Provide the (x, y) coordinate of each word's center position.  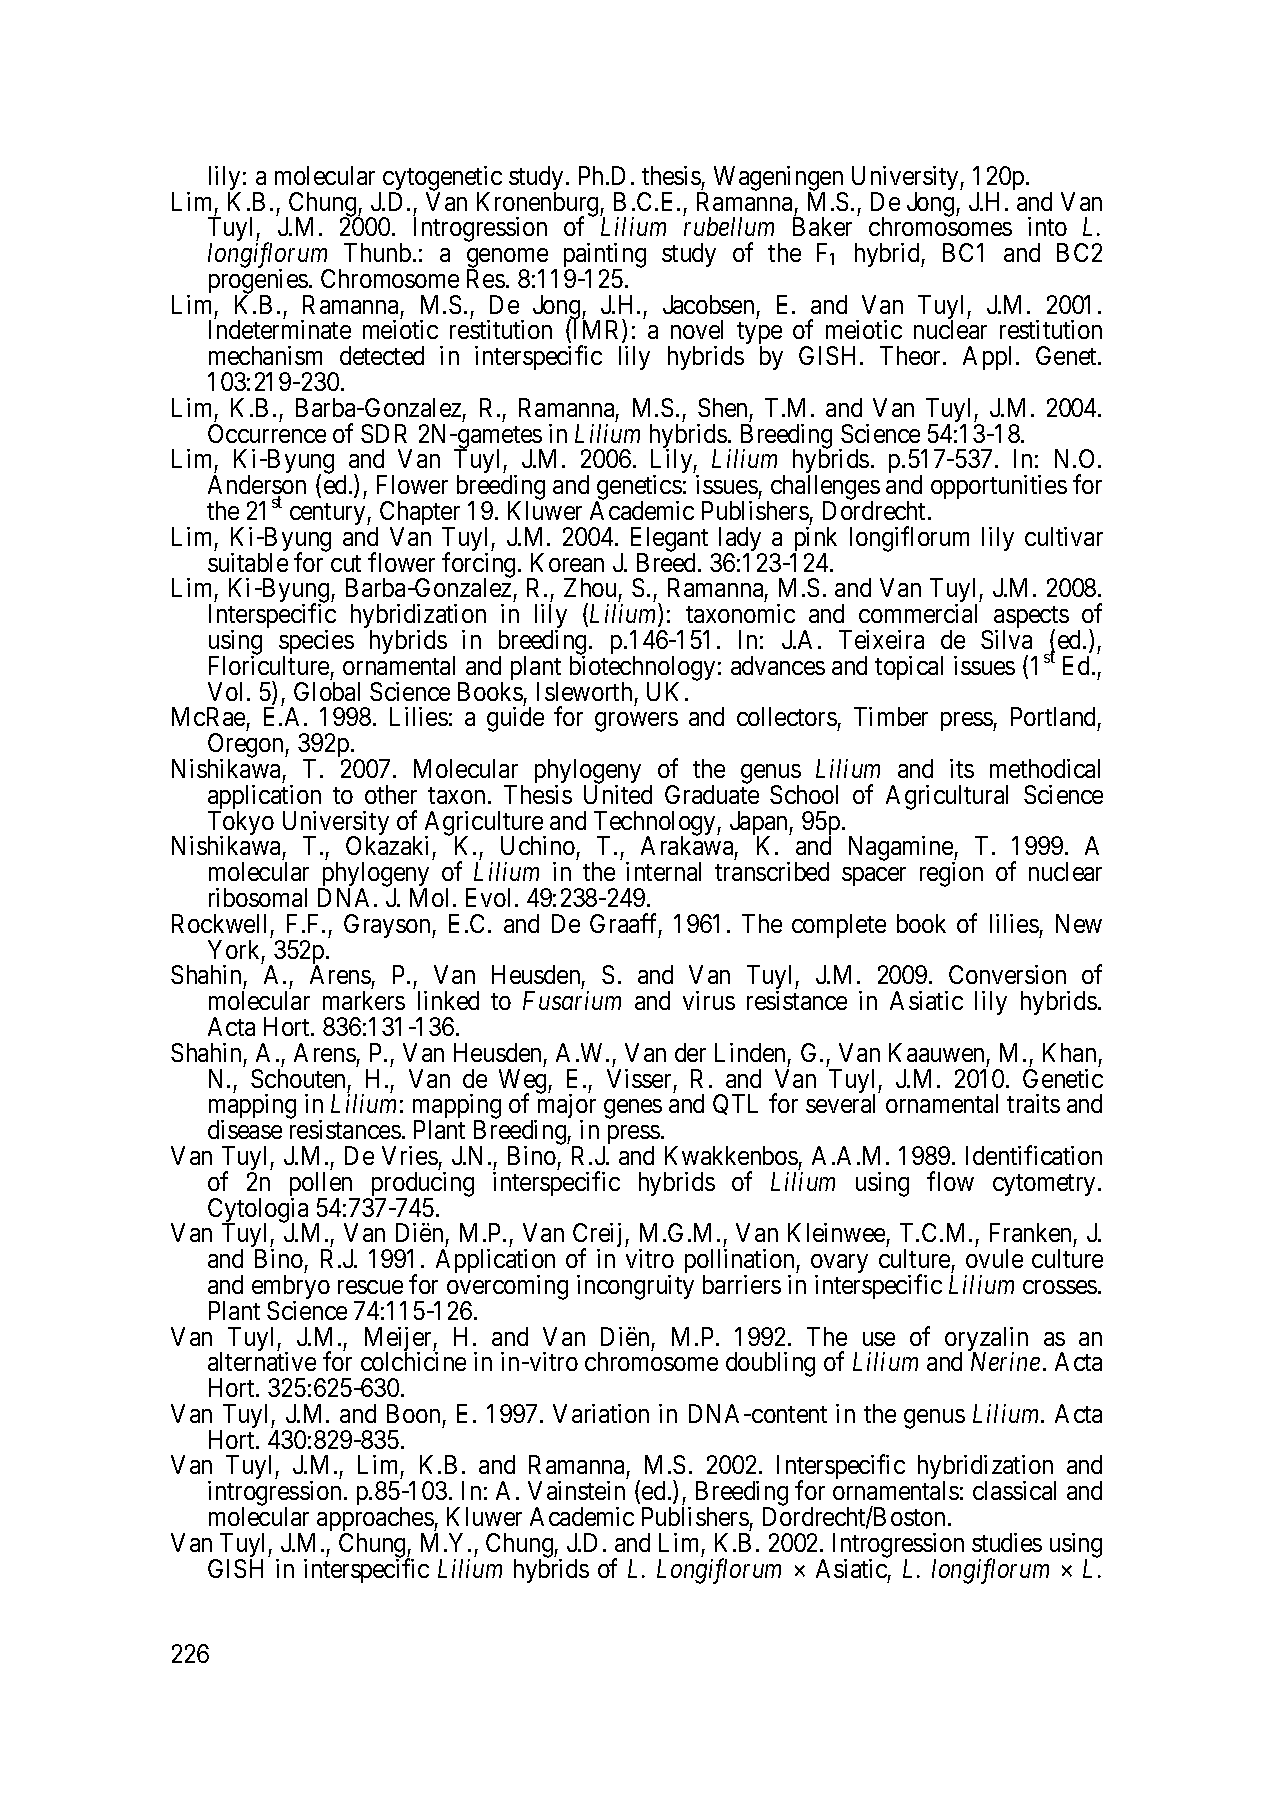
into (1047, 226)
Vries (410, 1155)
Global (327, 691)
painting (605, 257)
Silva (1006, 639)
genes (633, 1109)
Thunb (377, 252)
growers (636, 722)
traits (1033, 1103)
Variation (601, 1413)
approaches (375, 1521)
